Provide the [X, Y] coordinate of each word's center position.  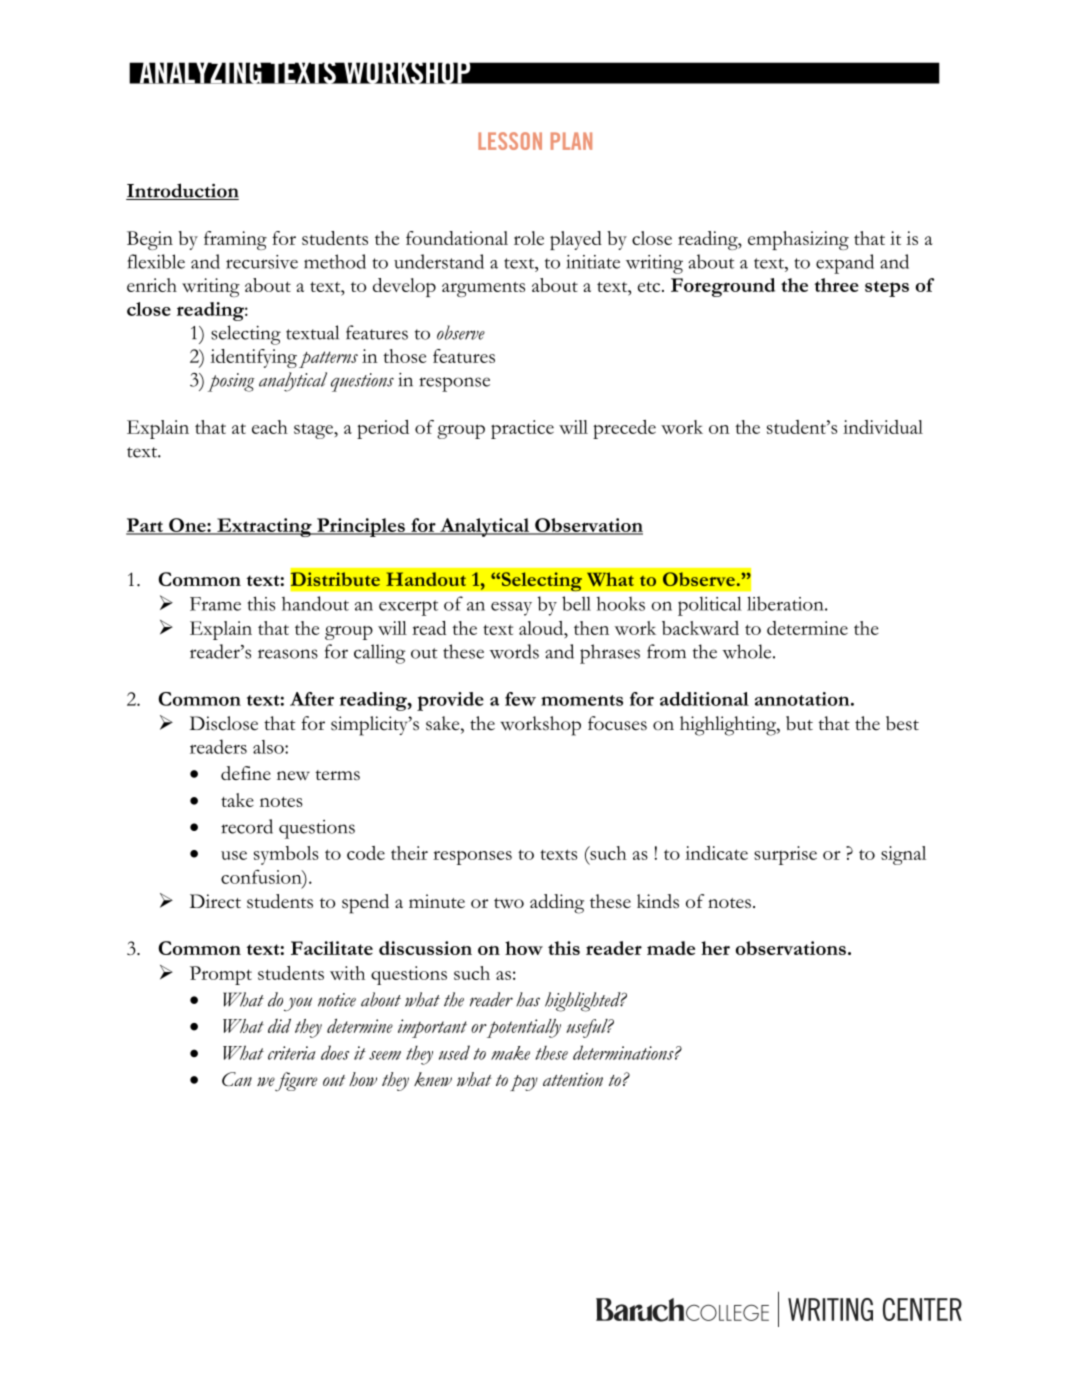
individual [883, 427]
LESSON [510, 141]
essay [511, 609]
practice [522, 429]
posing [231, 382]
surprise [785, 855]
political [710, 606]
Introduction [182, 191]
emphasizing [798, 240]
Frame [215, 604]
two [509, 903]
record [247, 826]
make [510, 1053]
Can [237, 1079]
